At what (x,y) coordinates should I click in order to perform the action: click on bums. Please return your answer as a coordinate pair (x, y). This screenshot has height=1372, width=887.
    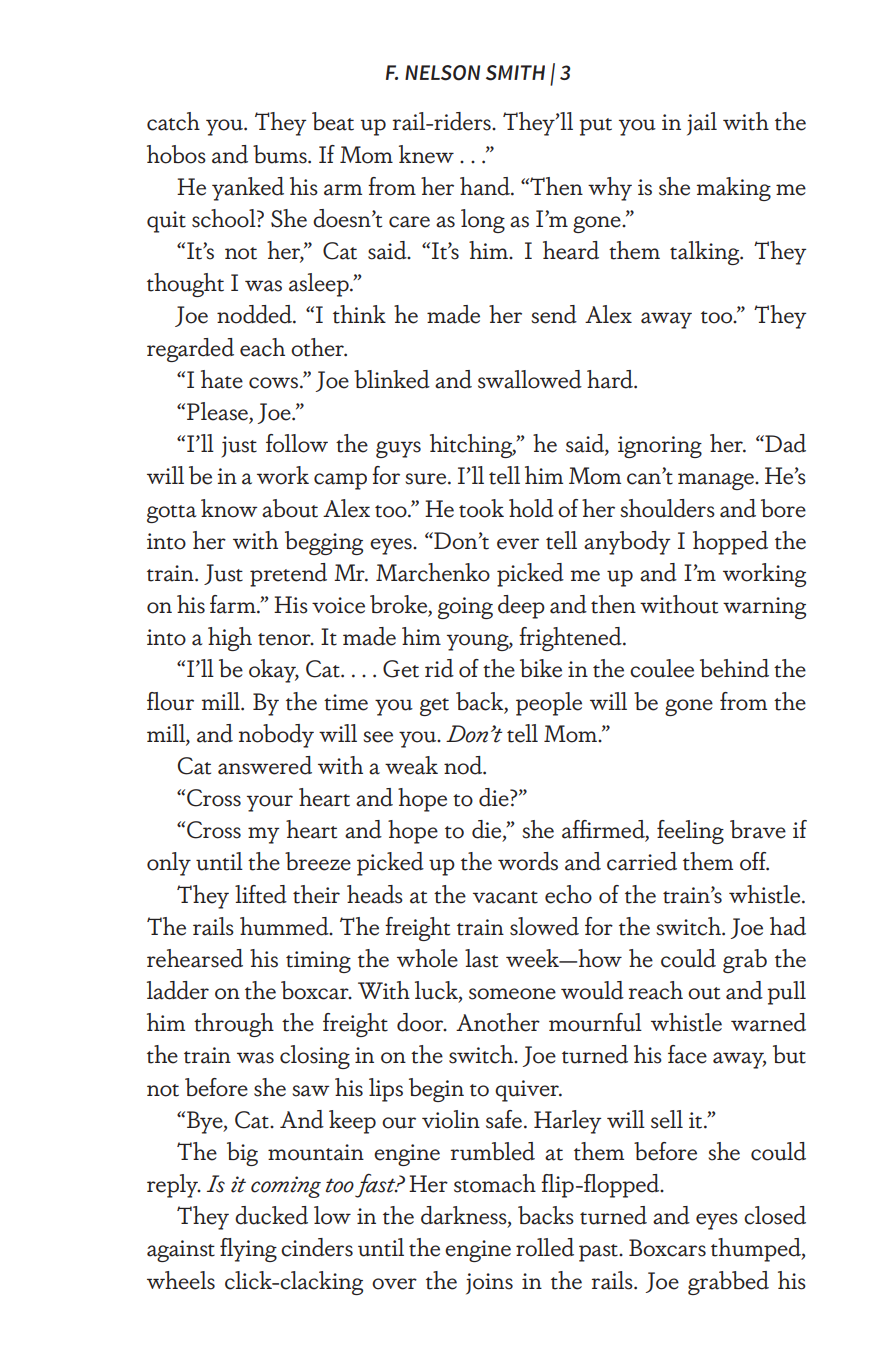
    Looking at the image, I should click on (281, 154).
